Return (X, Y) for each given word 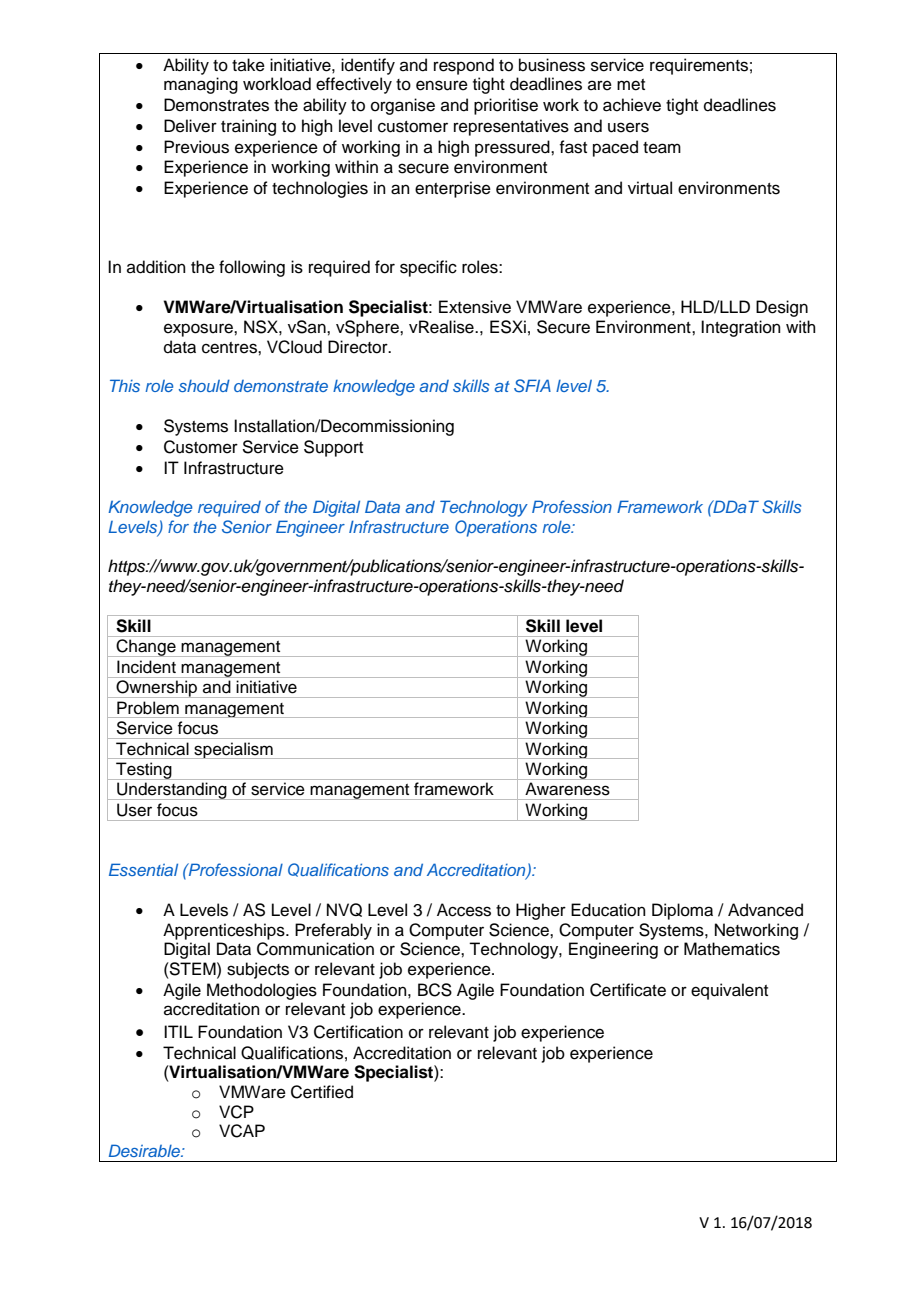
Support (333, 448)
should (204, 385)
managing (201, 85)
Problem (148, 707)
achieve (632, 105)
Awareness (567, 789)
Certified (322, 1092)
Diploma (682, 911)
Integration (741, 328)
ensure (442, 85)
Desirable (145, 1150)
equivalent (729, 991)
